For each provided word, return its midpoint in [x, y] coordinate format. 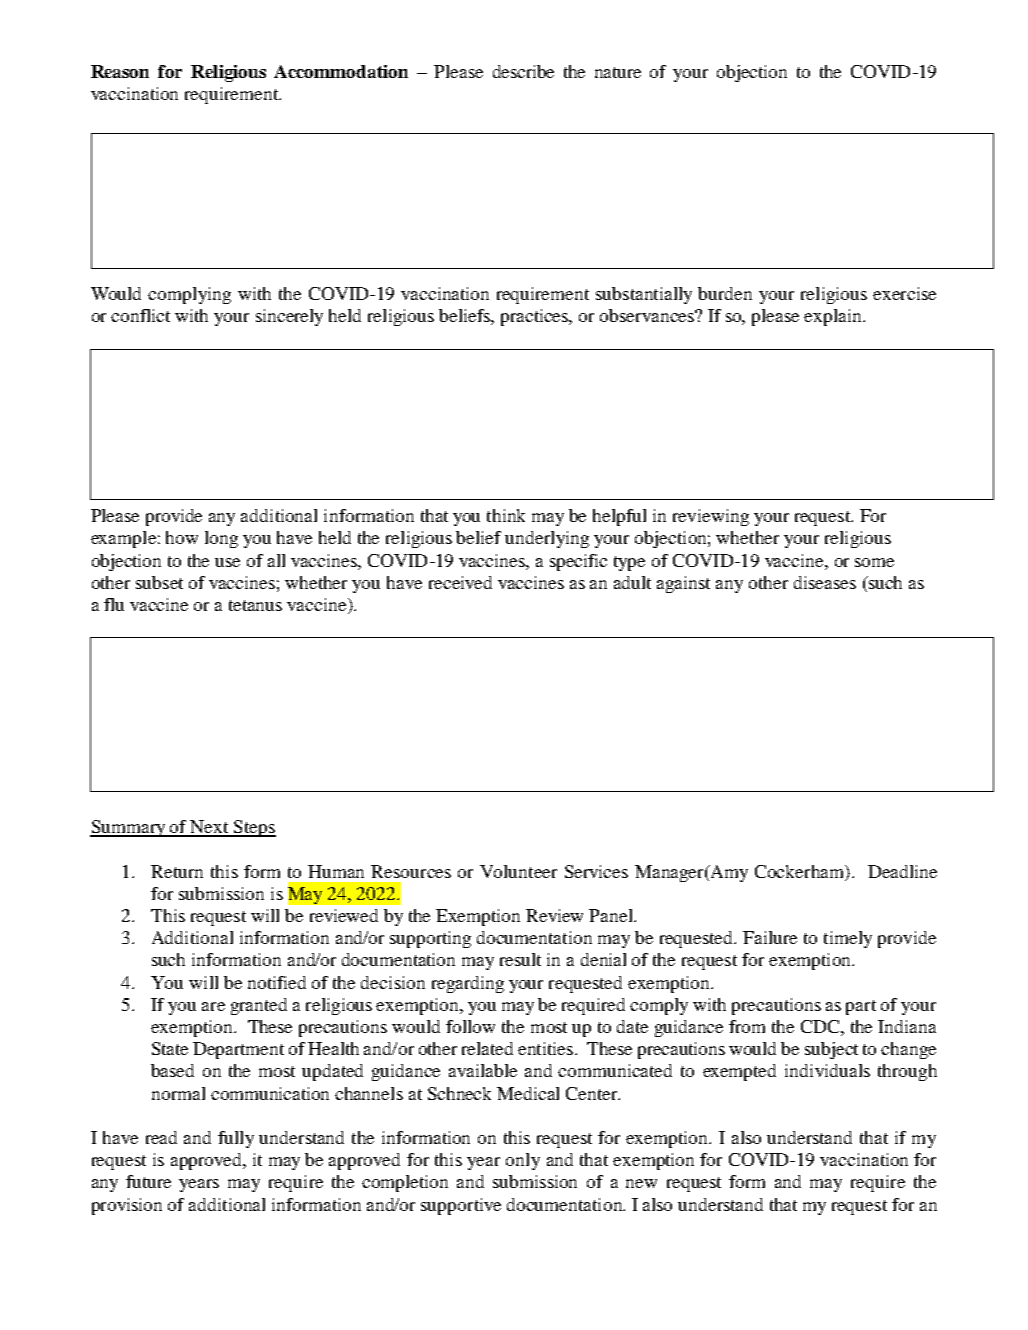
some [874, 562]
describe [523, 71]
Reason [120, 71]
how [182, 537]
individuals [827, 1070]
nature [618, 72]
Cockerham [800, 871]
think [506, 515]
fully [236, 1139]
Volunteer [518, 871]
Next [210, 828]
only [523, 1161]
